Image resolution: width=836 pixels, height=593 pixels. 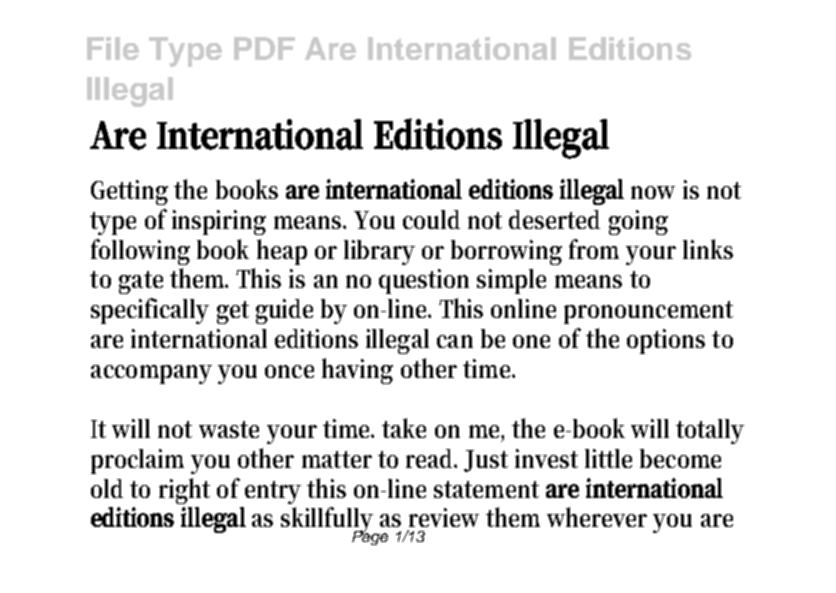 I want to click on gate, so click(x=141, y=282).
